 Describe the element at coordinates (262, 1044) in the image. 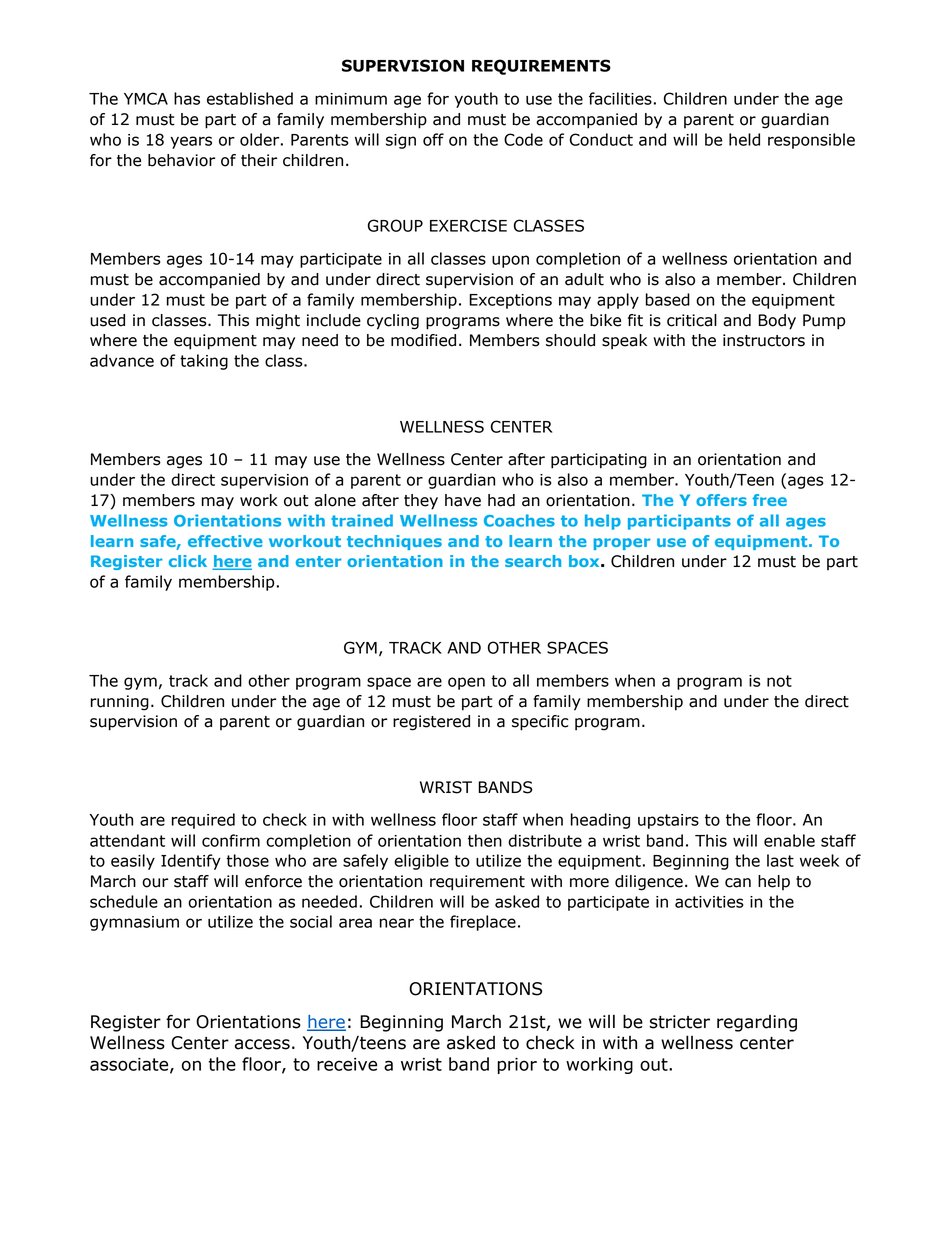

I see `access` at that location.
